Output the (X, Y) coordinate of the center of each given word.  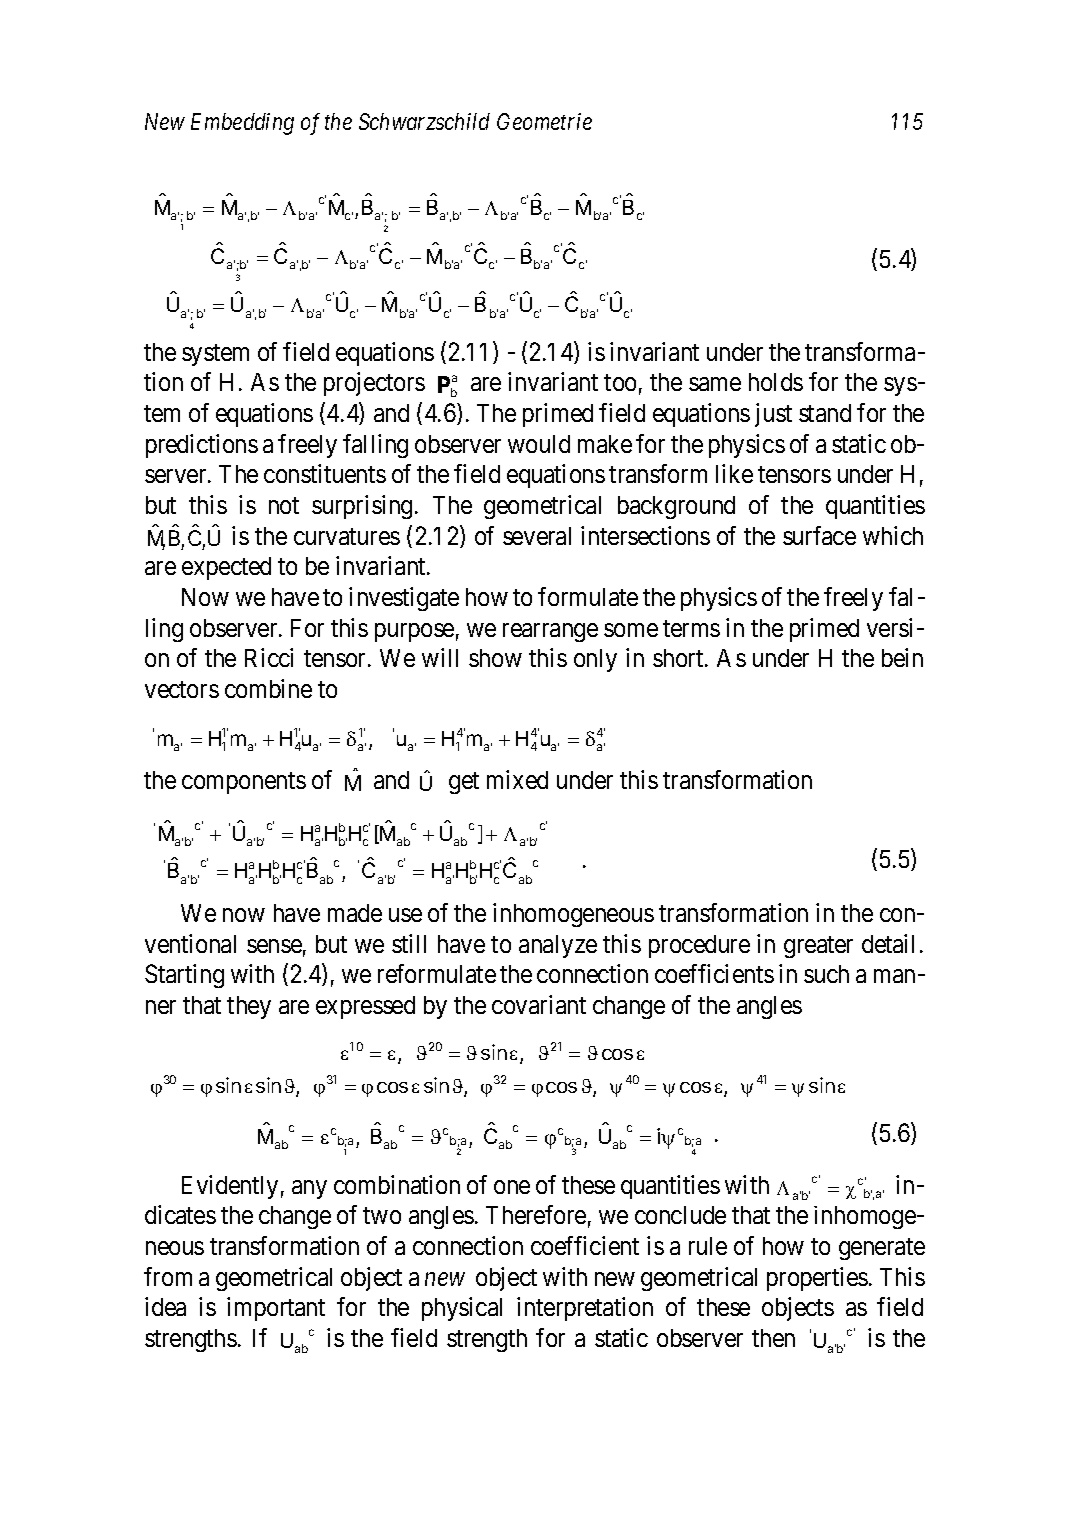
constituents (325, 473)
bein (902, 657)
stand (825, 413)
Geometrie (544, 121)
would (539, 444)
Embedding (242, 124)
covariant (539, 1004)
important (276, 1309)
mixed (517, 779)
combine (268, 688)
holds (776, 382)
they (249, 1007)
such (826, 974)
